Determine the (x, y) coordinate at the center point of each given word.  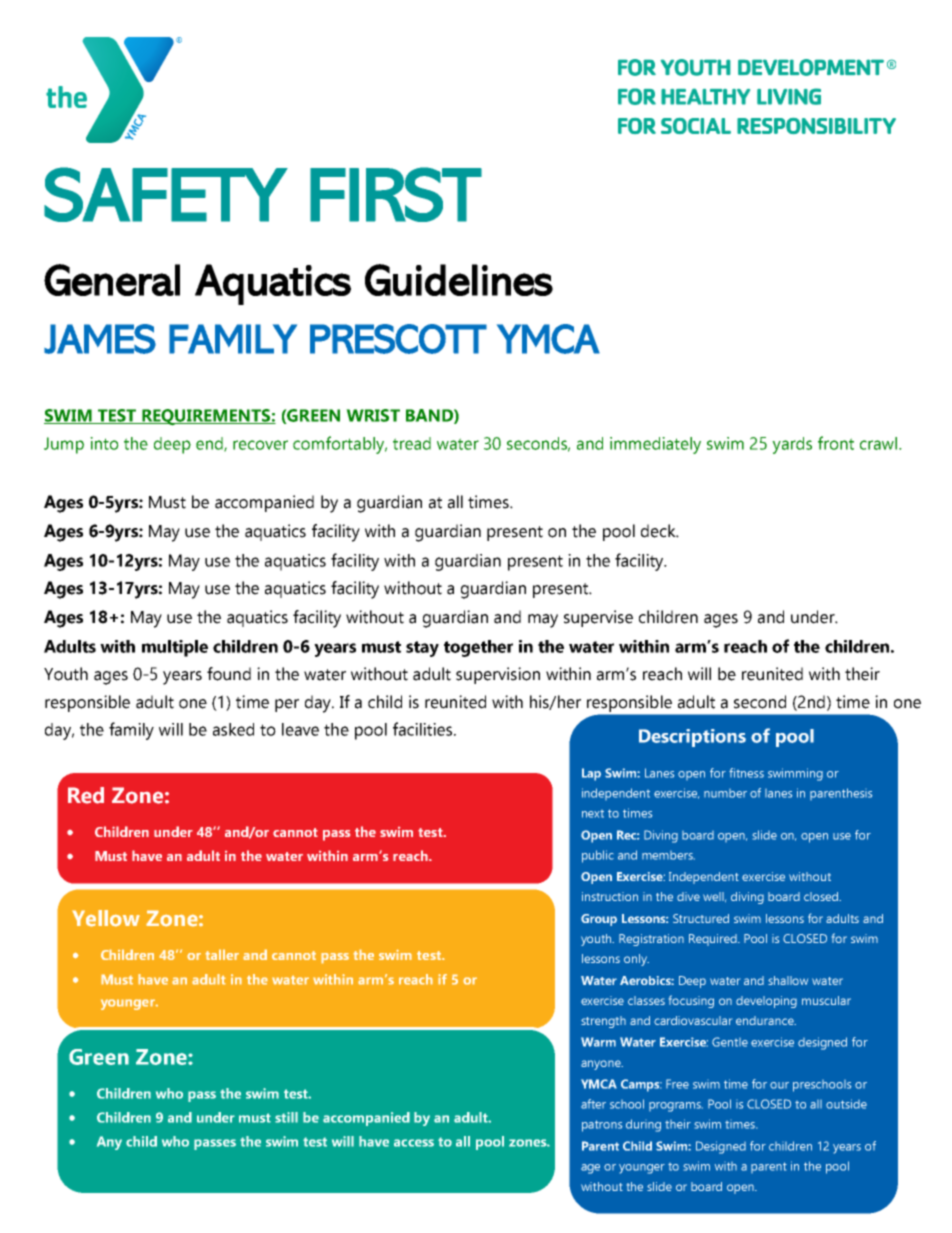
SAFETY (166, 194)
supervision (498, 675)
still (286, 1117)
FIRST (396, 194)
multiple (175, 648)
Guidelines (459, 280)
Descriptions (692, 738)
